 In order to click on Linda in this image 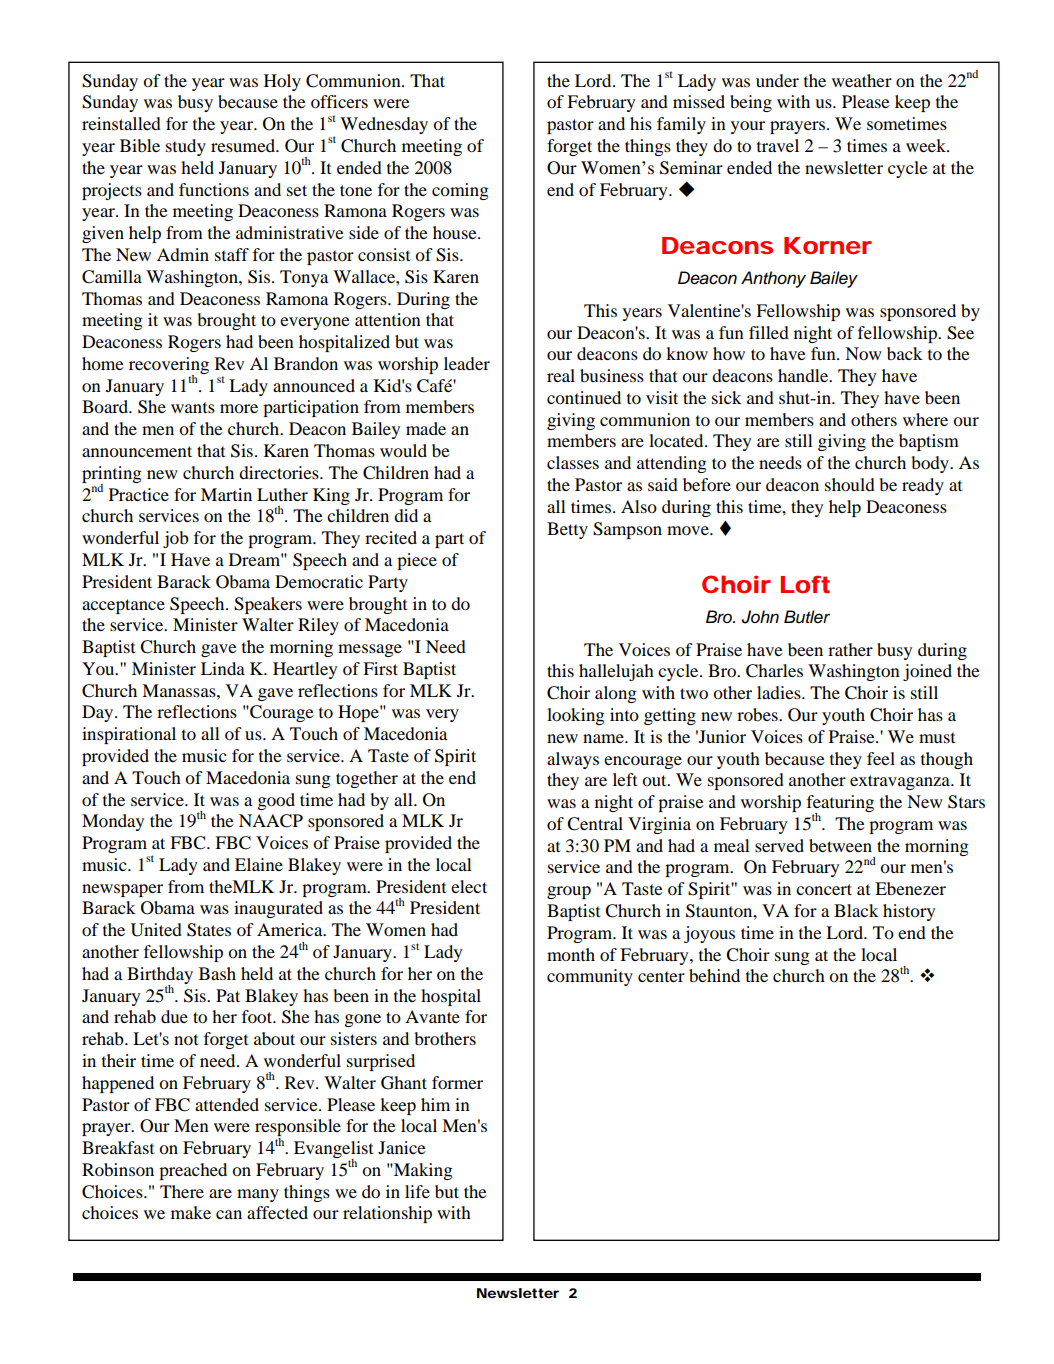, I will do `click(223, 668)`.
